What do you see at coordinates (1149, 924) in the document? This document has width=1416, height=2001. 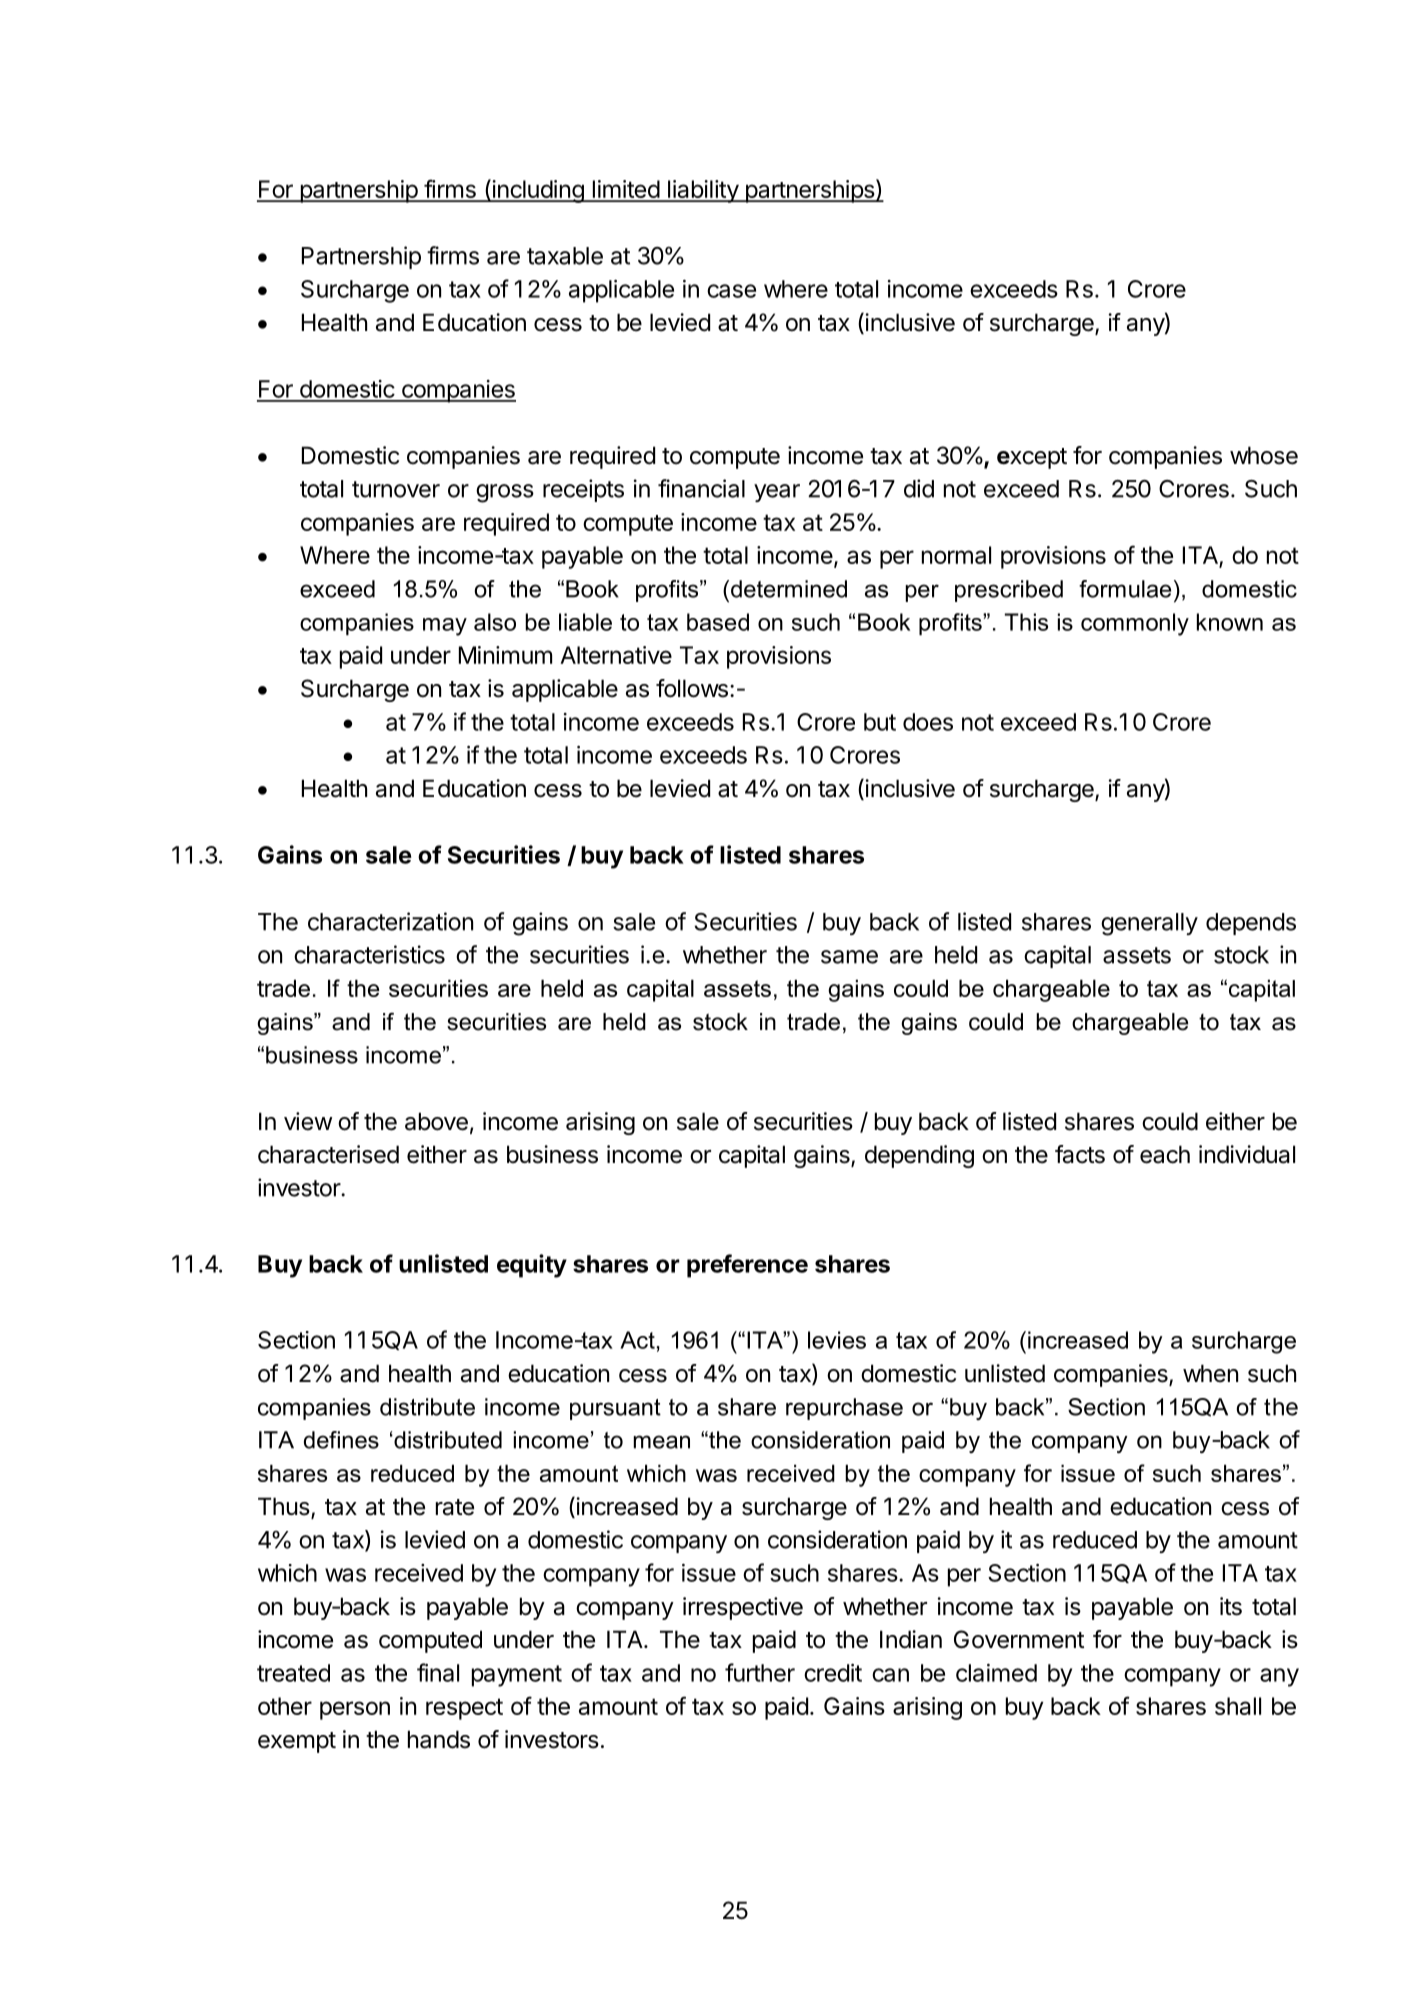 I see `generally` at bounding box center [1149, 924].
